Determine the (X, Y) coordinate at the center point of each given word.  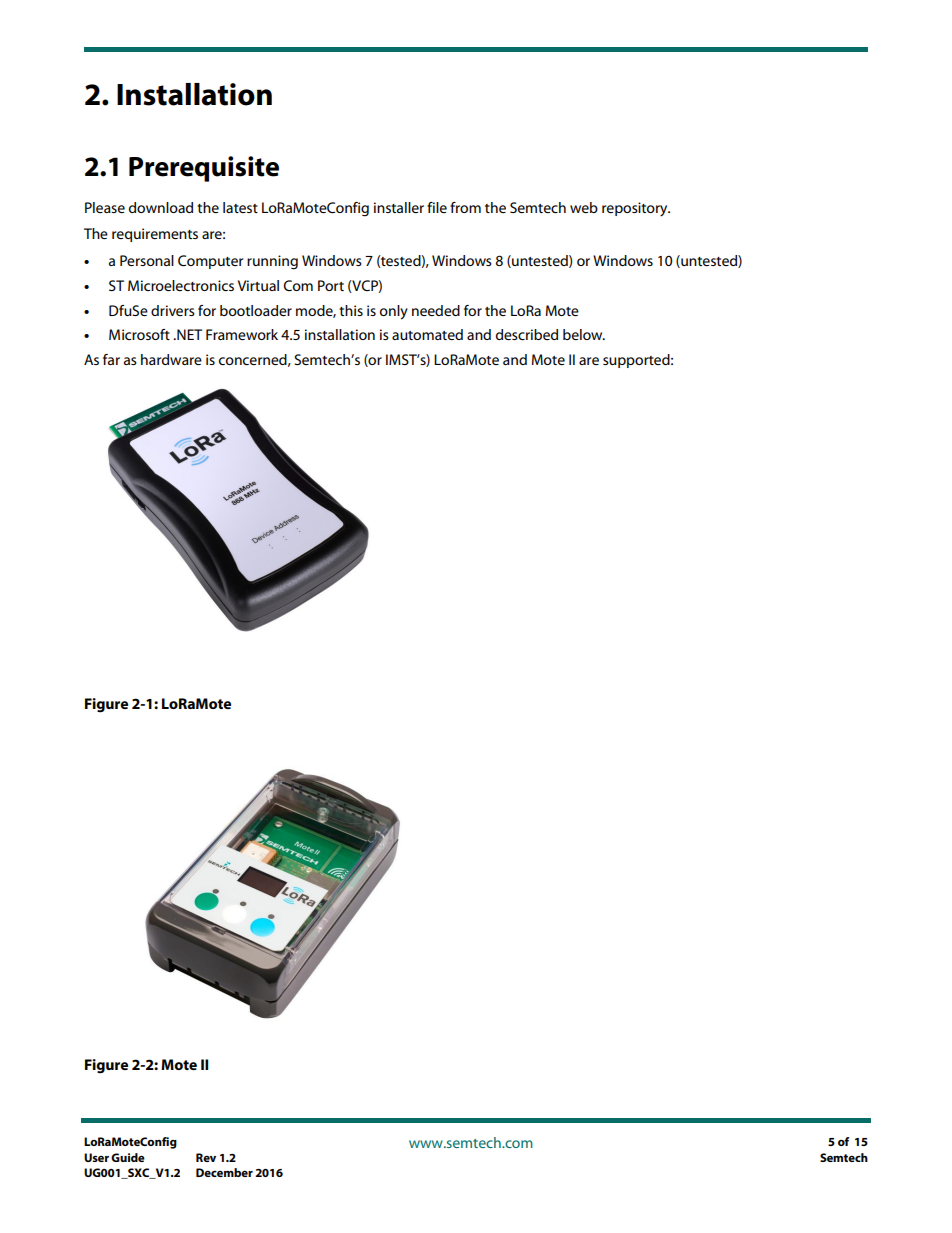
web (584, 207)
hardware (171, 359)
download (161, 207)
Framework (242, 334)
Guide (128, 1157)
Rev (206, 1157)
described (527, 334)
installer (399, 207)
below (584, 334)
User (96, 1157)
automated (427, 334)
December (224, 1172)
